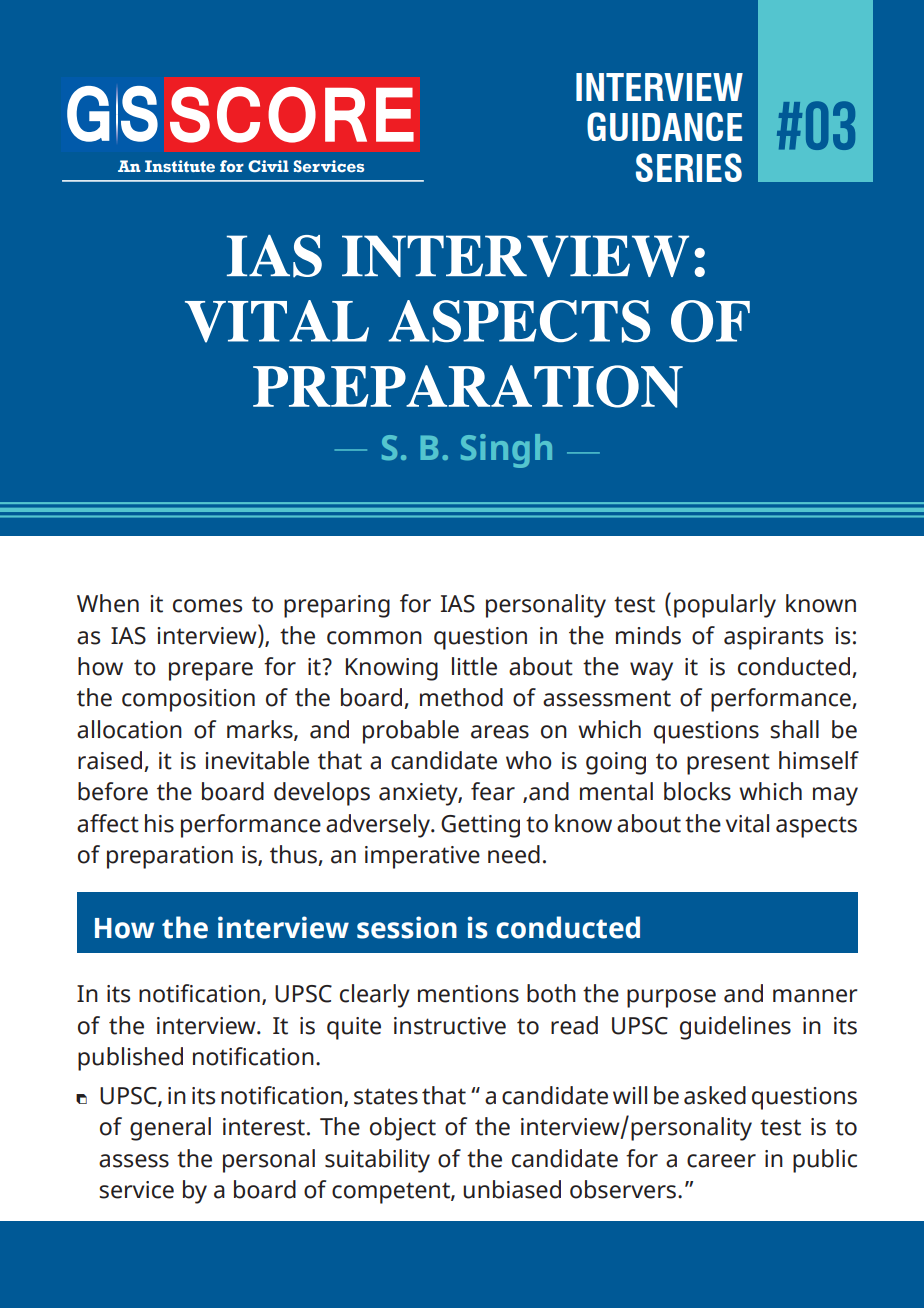 The image size is (924, 1308). I want to click on popularly, so click(725, 606).
